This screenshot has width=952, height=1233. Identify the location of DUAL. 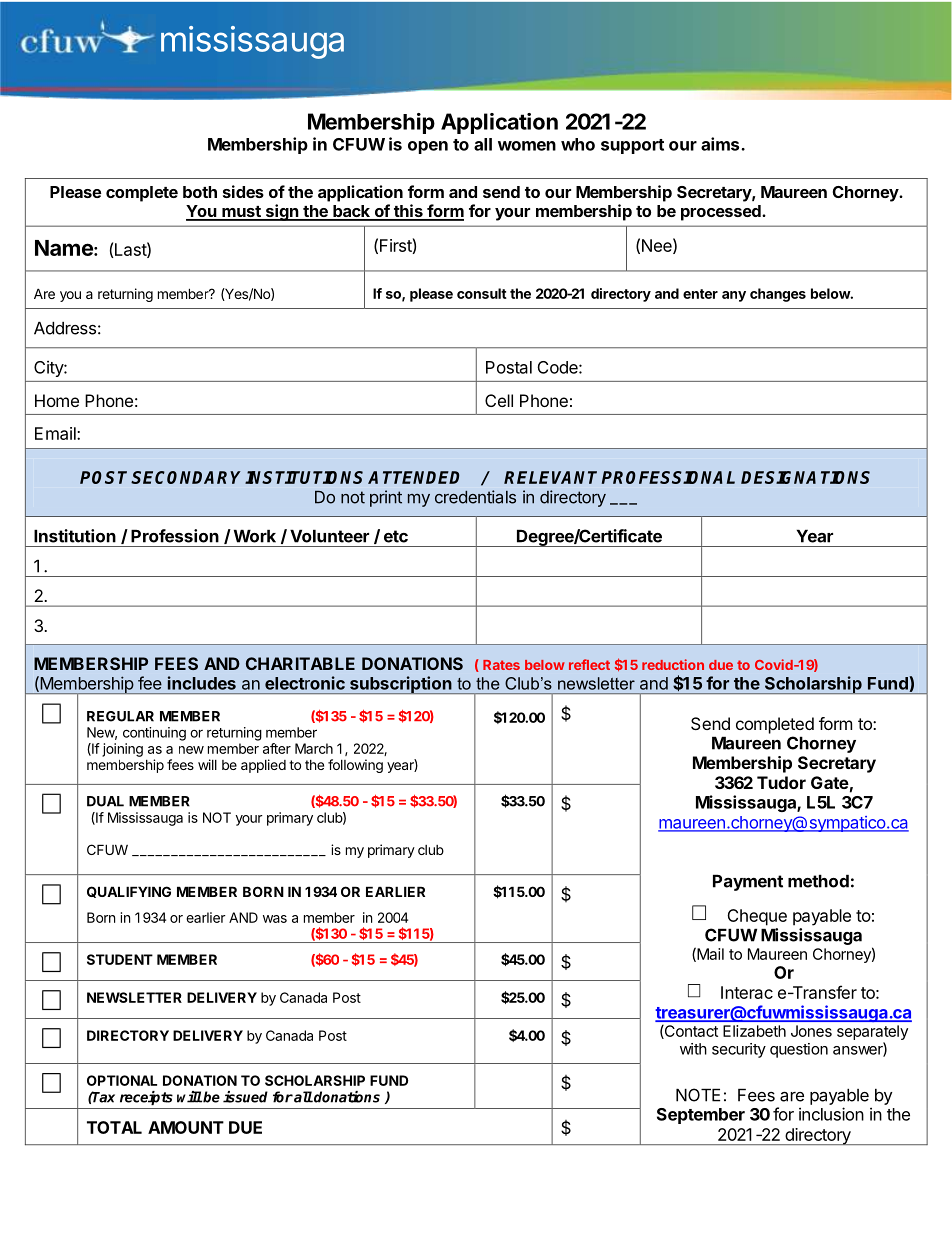
(105, 801).
